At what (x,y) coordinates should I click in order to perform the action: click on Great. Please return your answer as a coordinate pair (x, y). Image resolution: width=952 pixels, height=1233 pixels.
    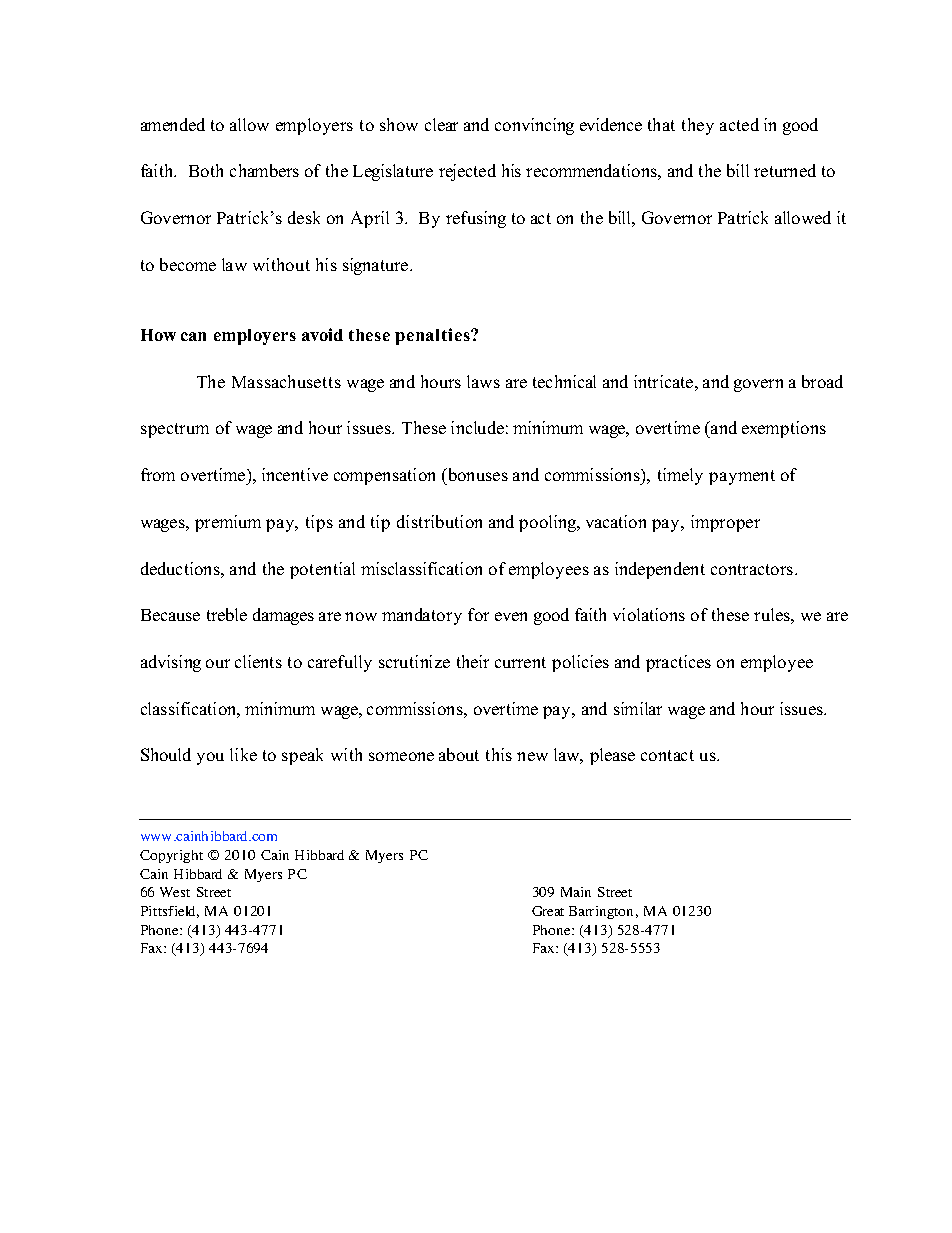
    Looking at the image, I should click on (548, 911).
